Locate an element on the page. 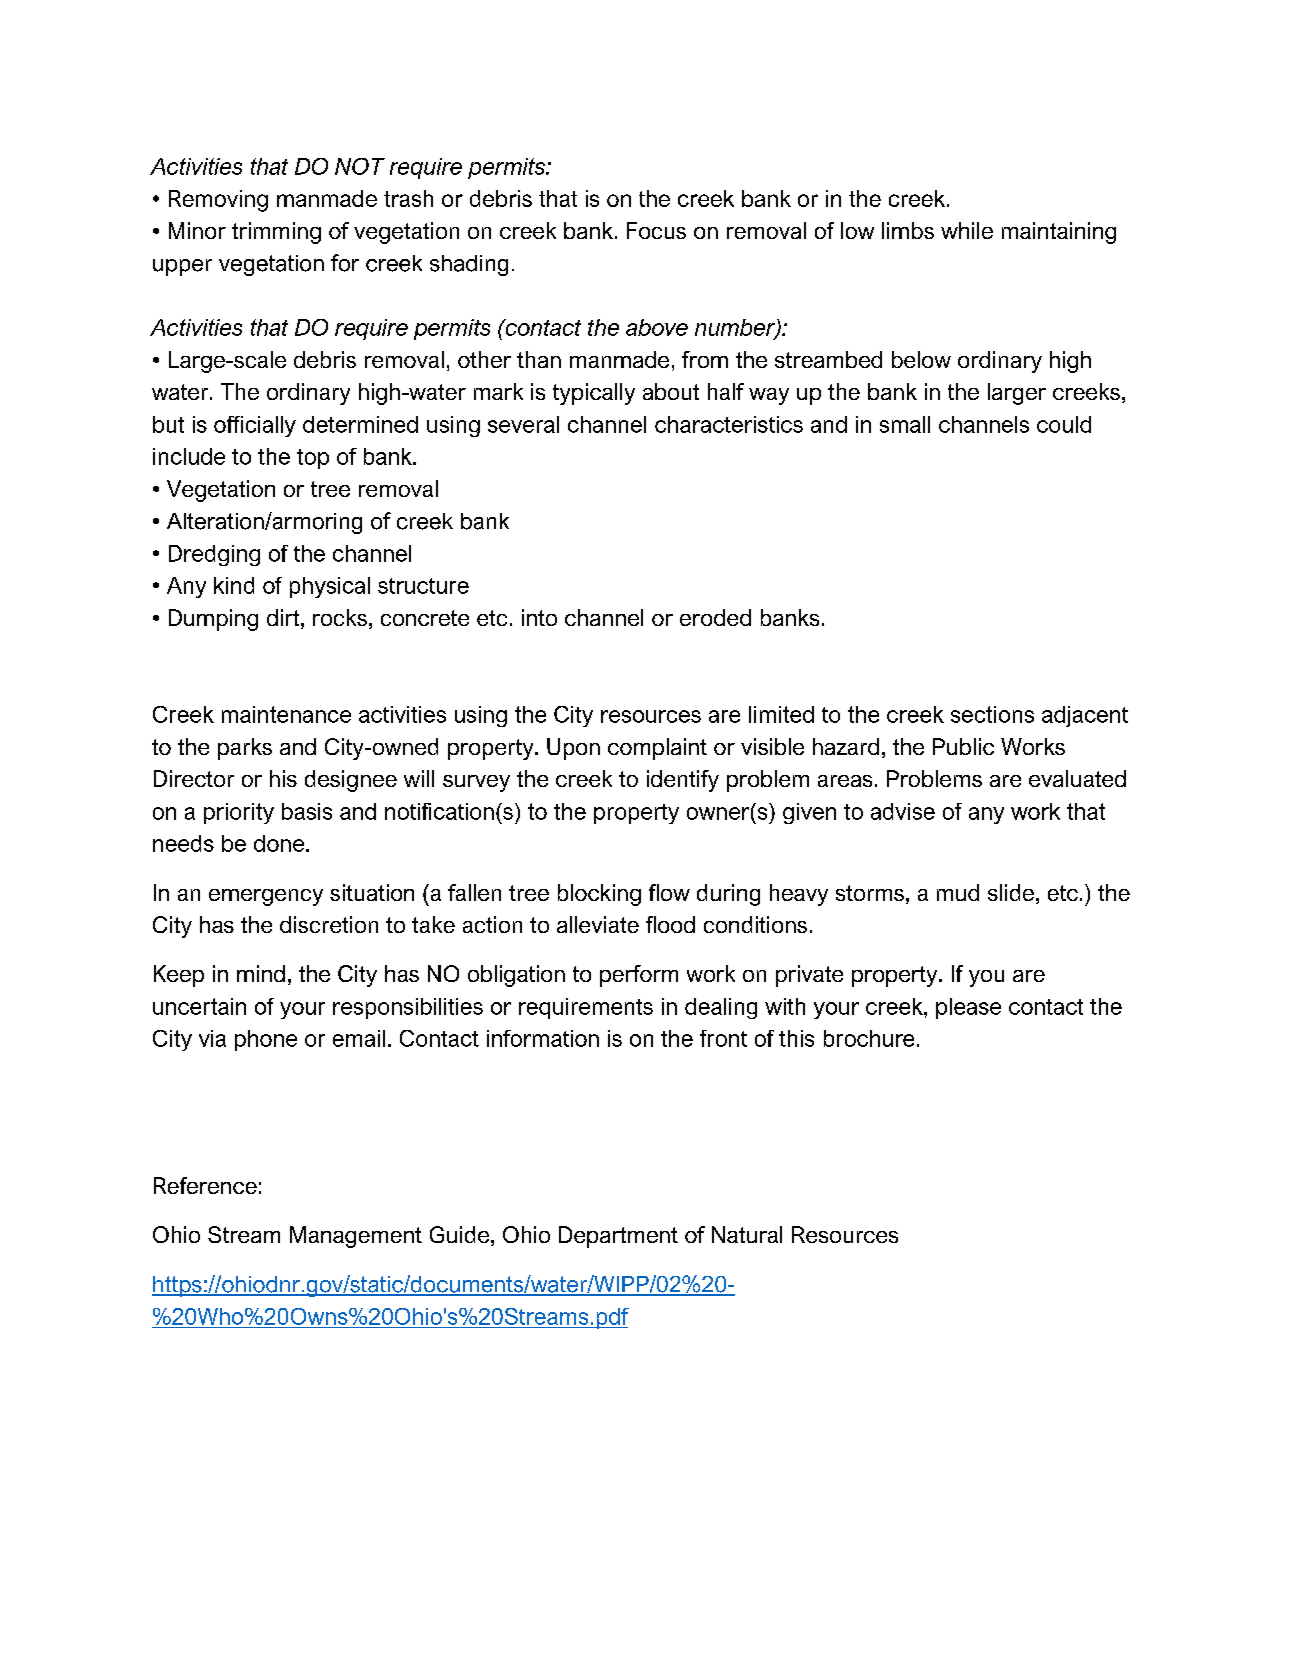 This page has width=1289, height=1669. Reference is located at coordinates (205, 1185).
